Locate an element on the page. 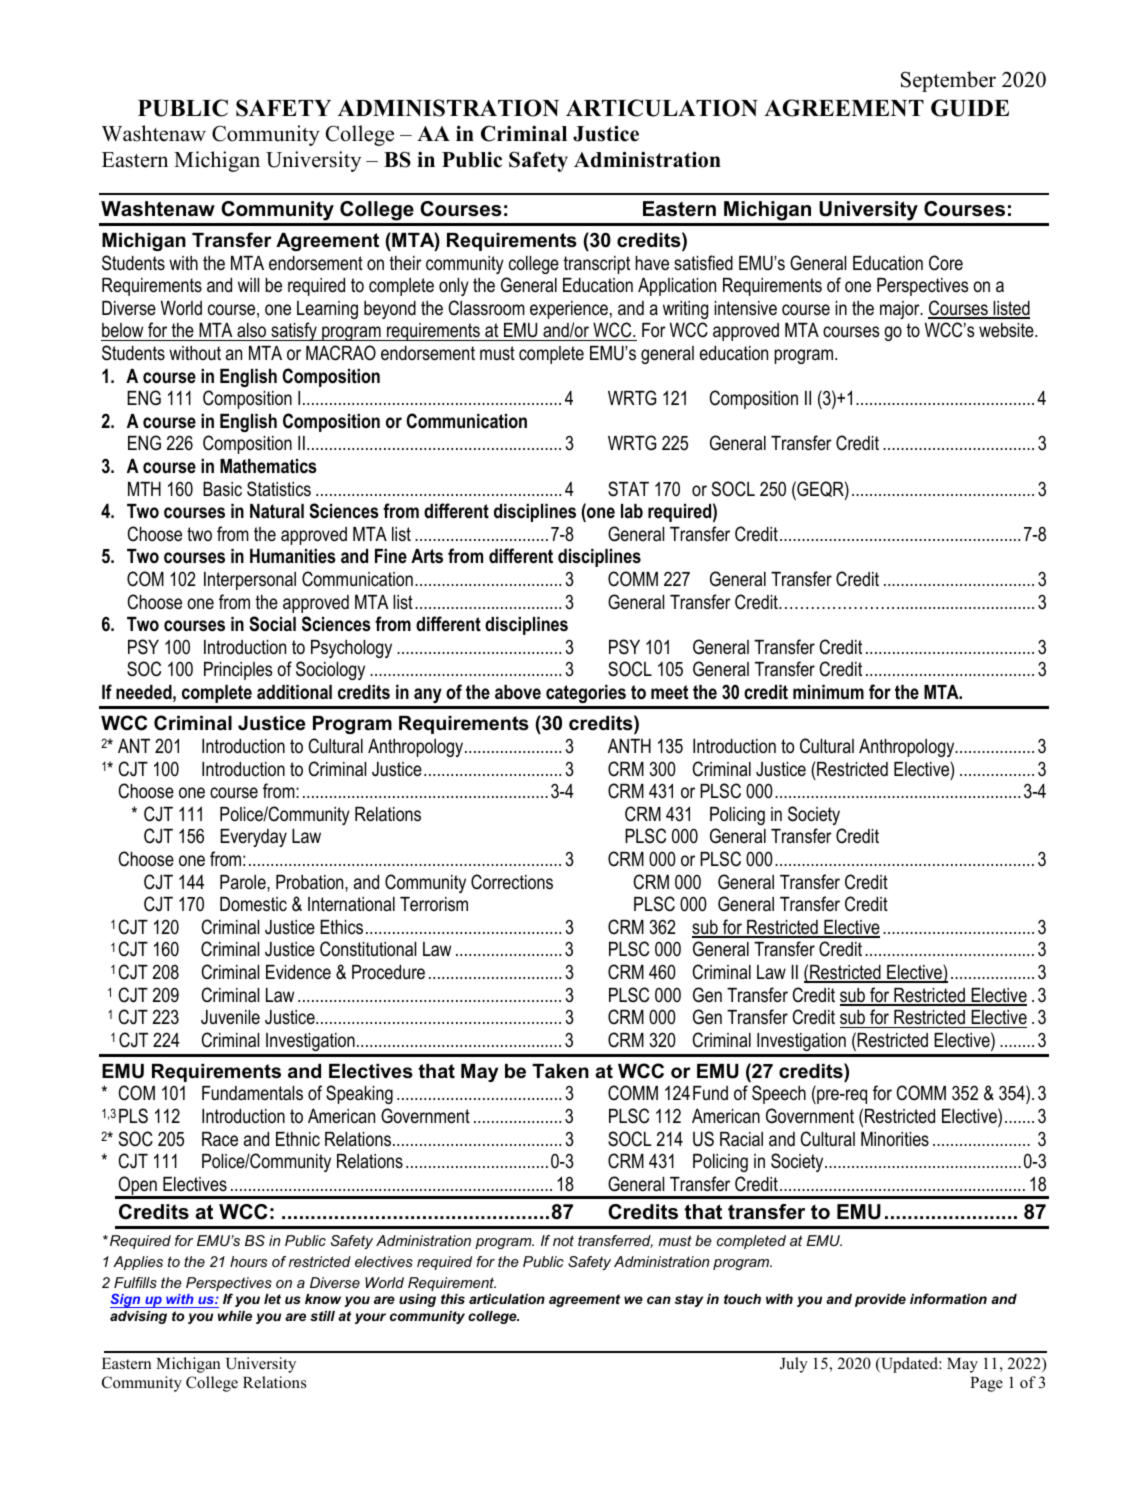 Image resolution: width=1148 pixels, height=1486 pixels. GUIDE is located at coordinates (970, 108).
